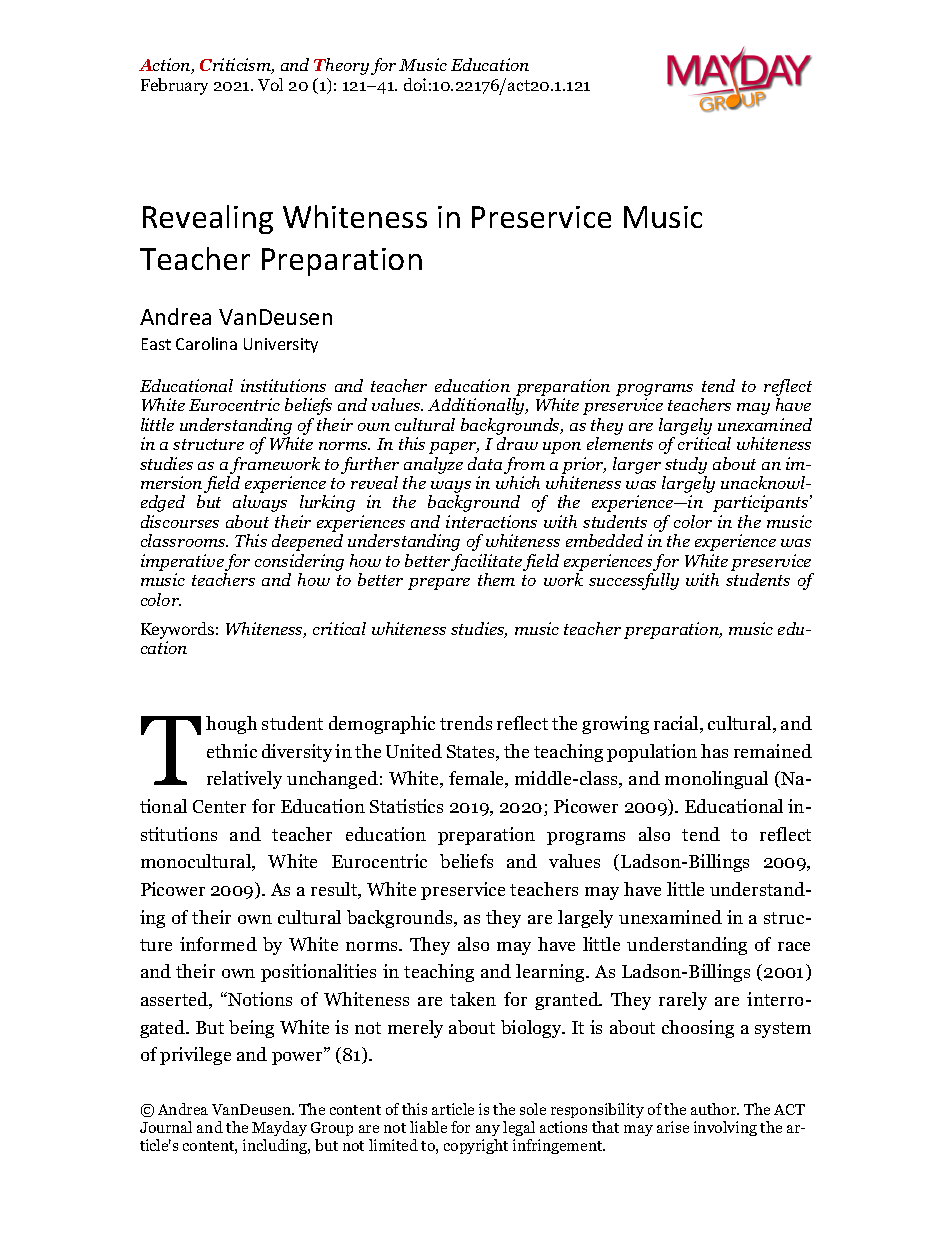 This screenshot has width=952, height=1233. Describe the element at coordinates (686, 465) in the screenshot. I see `study` at that location.
